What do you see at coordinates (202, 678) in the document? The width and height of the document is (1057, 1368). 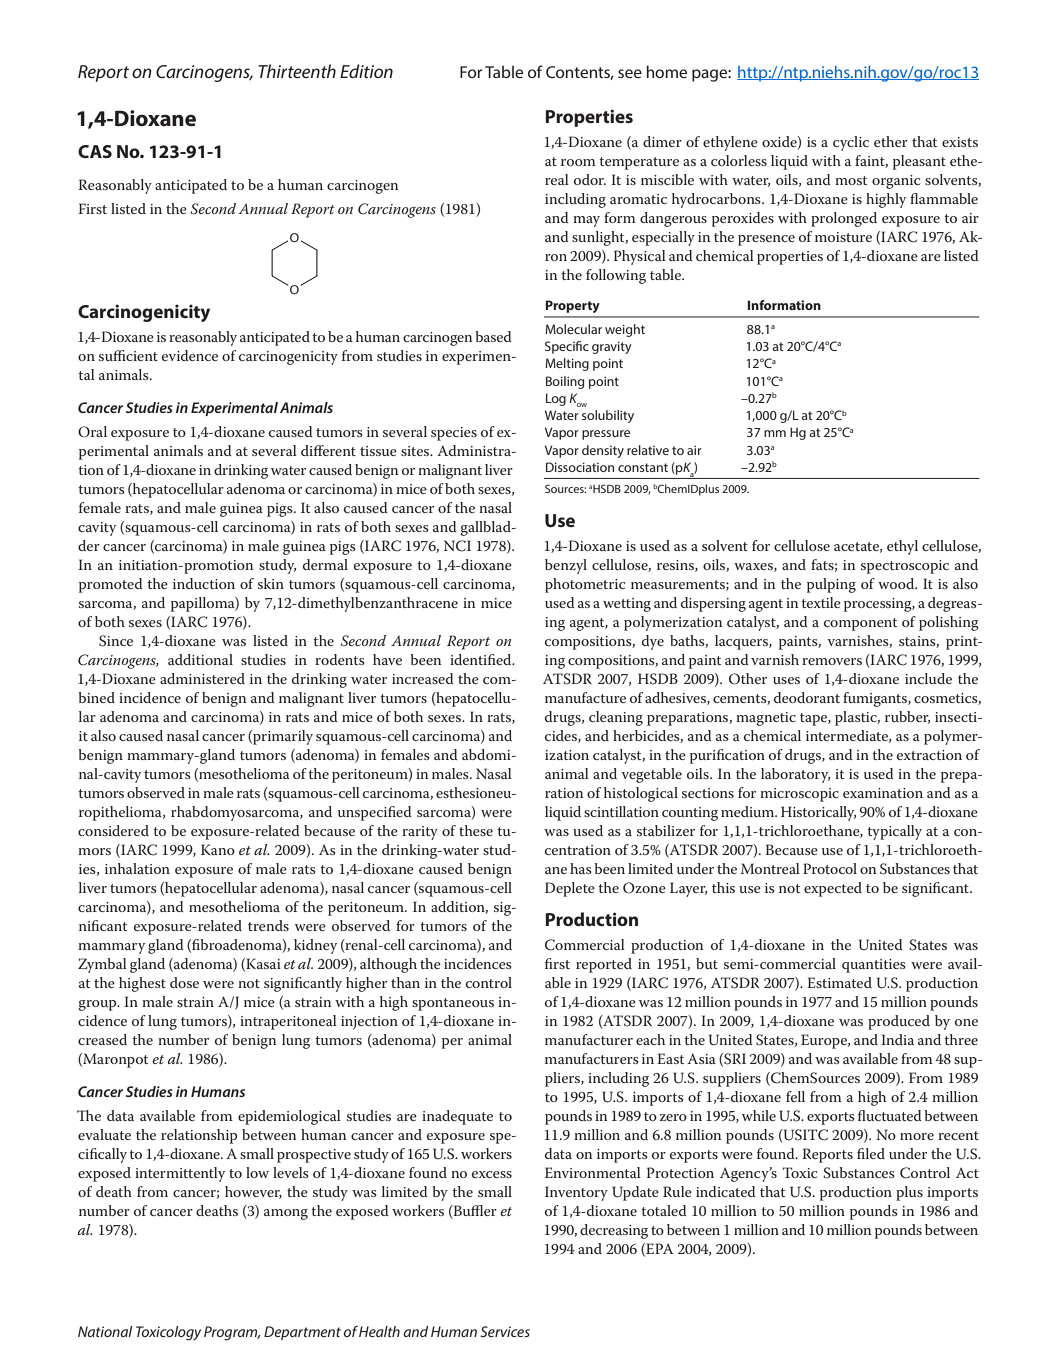 I see `administered` at bounding box center [202, 678].
